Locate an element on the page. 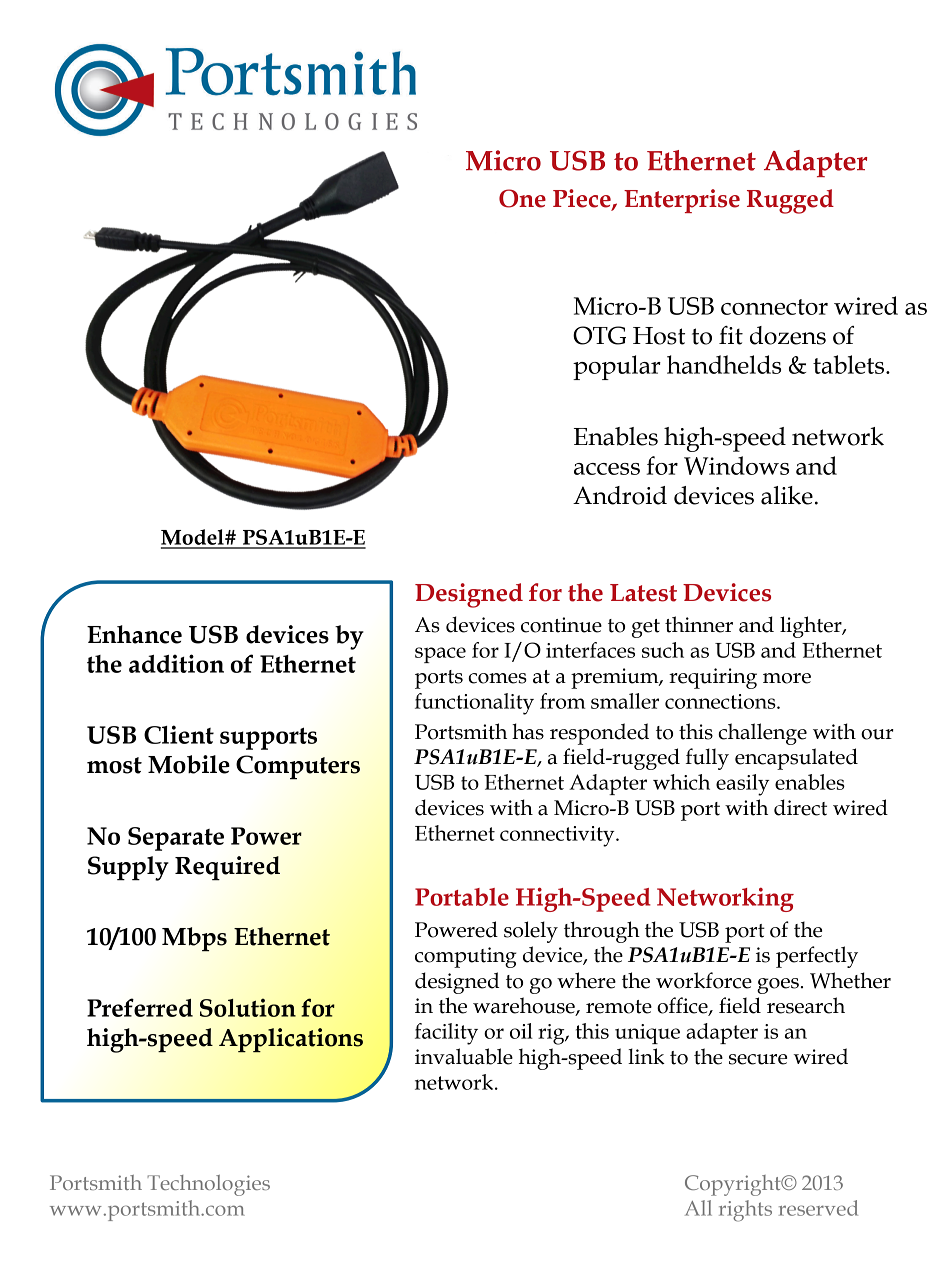  Mbps is located at coordinates (194, 939).
